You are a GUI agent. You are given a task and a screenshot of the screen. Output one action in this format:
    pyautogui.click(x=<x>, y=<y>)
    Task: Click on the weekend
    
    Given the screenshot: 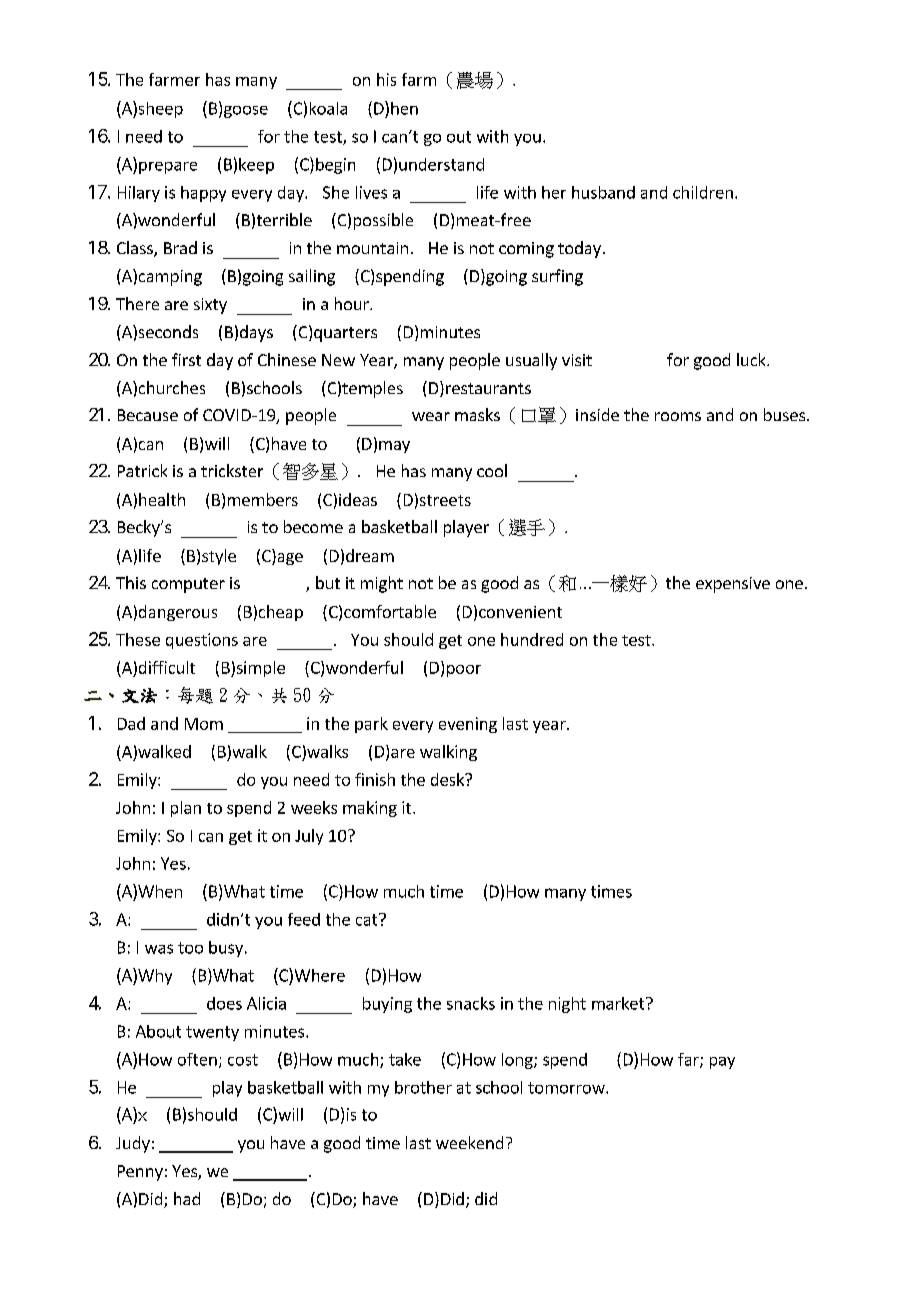 What is the action you would take?
    pyautogui.click(x=469, y=1142)
